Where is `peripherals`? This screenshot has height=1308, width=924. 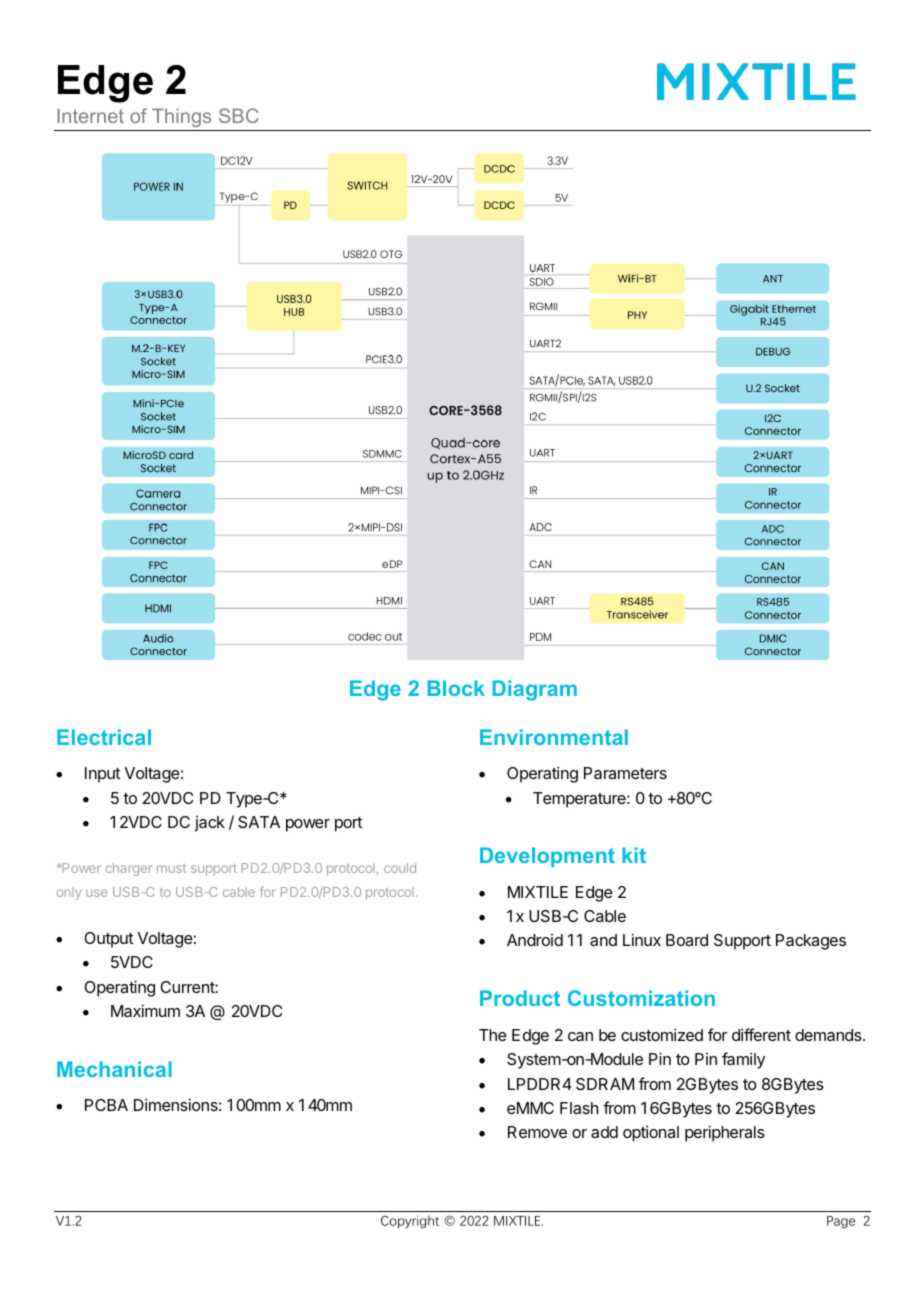 peripherals is located at coordinates (725, 1133).
